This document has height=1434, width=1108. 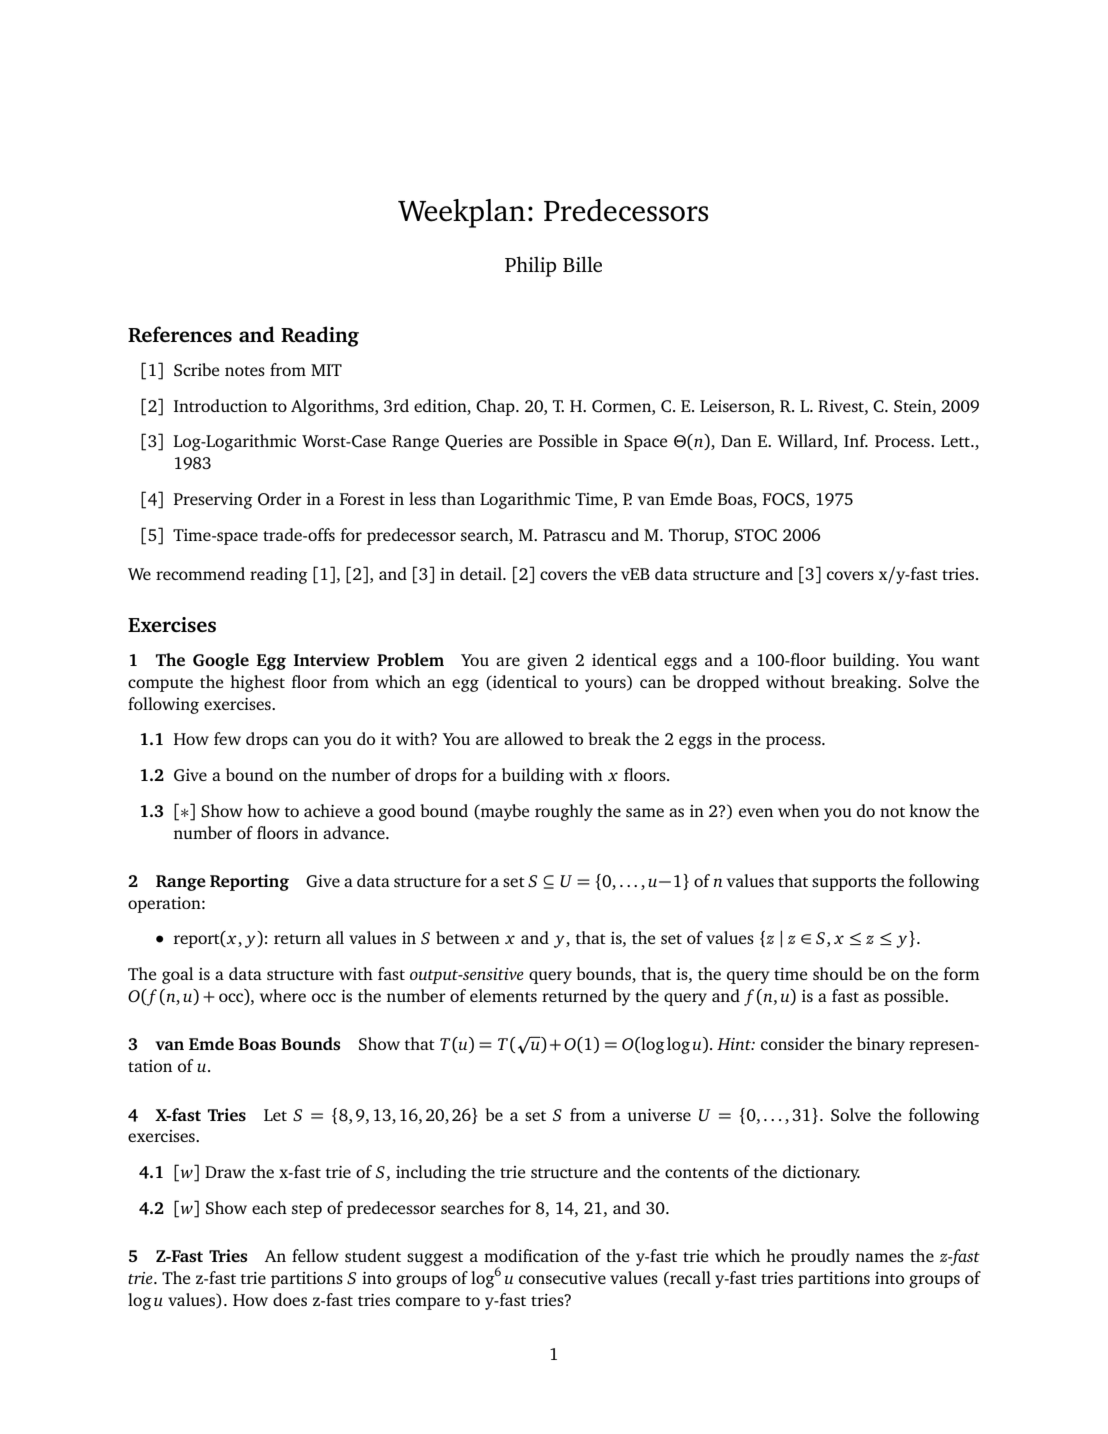 I want to click on Stein, so click(x=914, y=406).
